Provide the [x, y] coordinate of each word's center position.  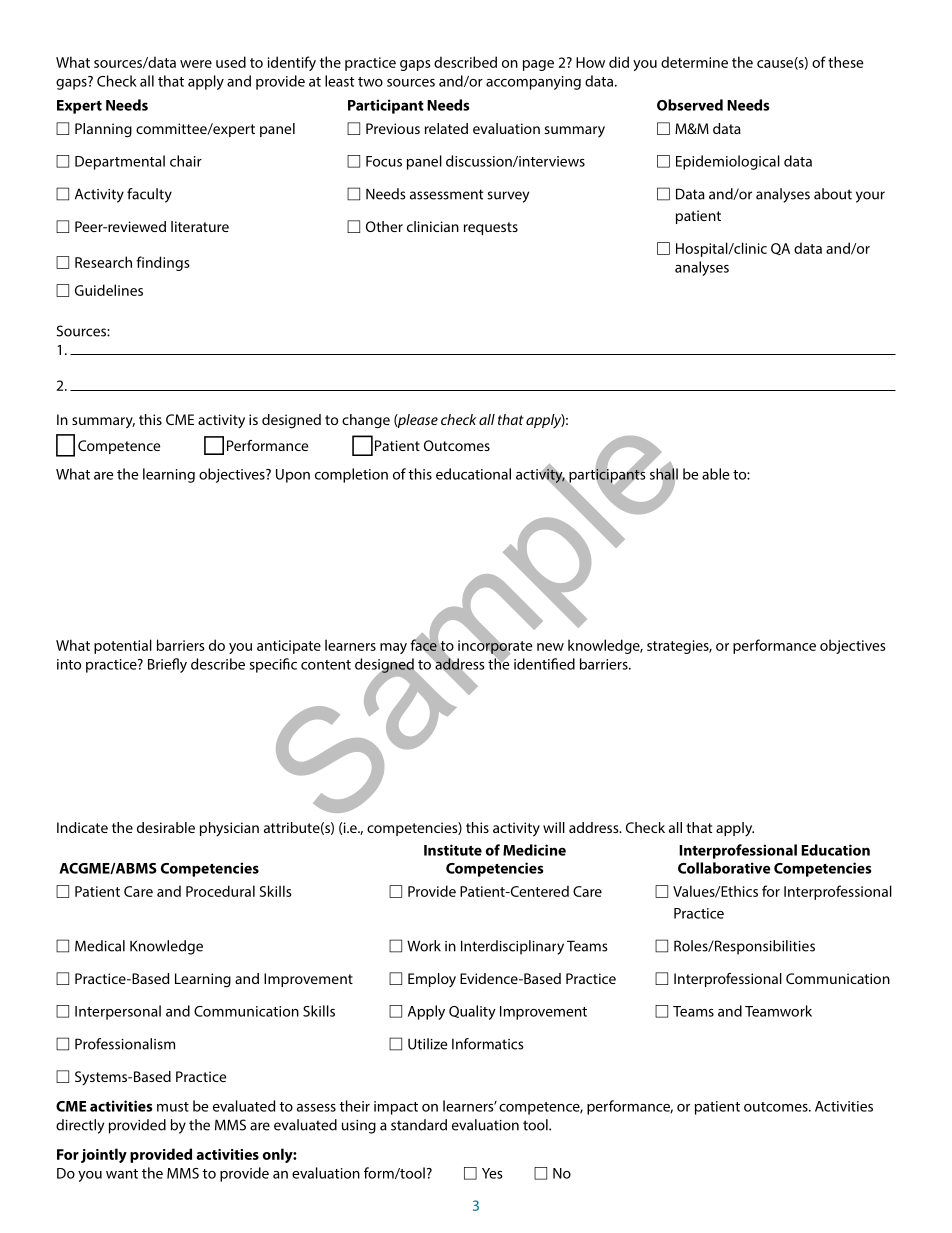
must [173, 1107]
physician [229, 829]
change [366, 421]
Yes [492, 1173]
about [833, 194]
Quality [472, 1012]
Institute [453, 850]
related [446, 128]
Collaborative [724, 868]
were [196, 64]
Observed [690, 105]
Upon [293, 476]
